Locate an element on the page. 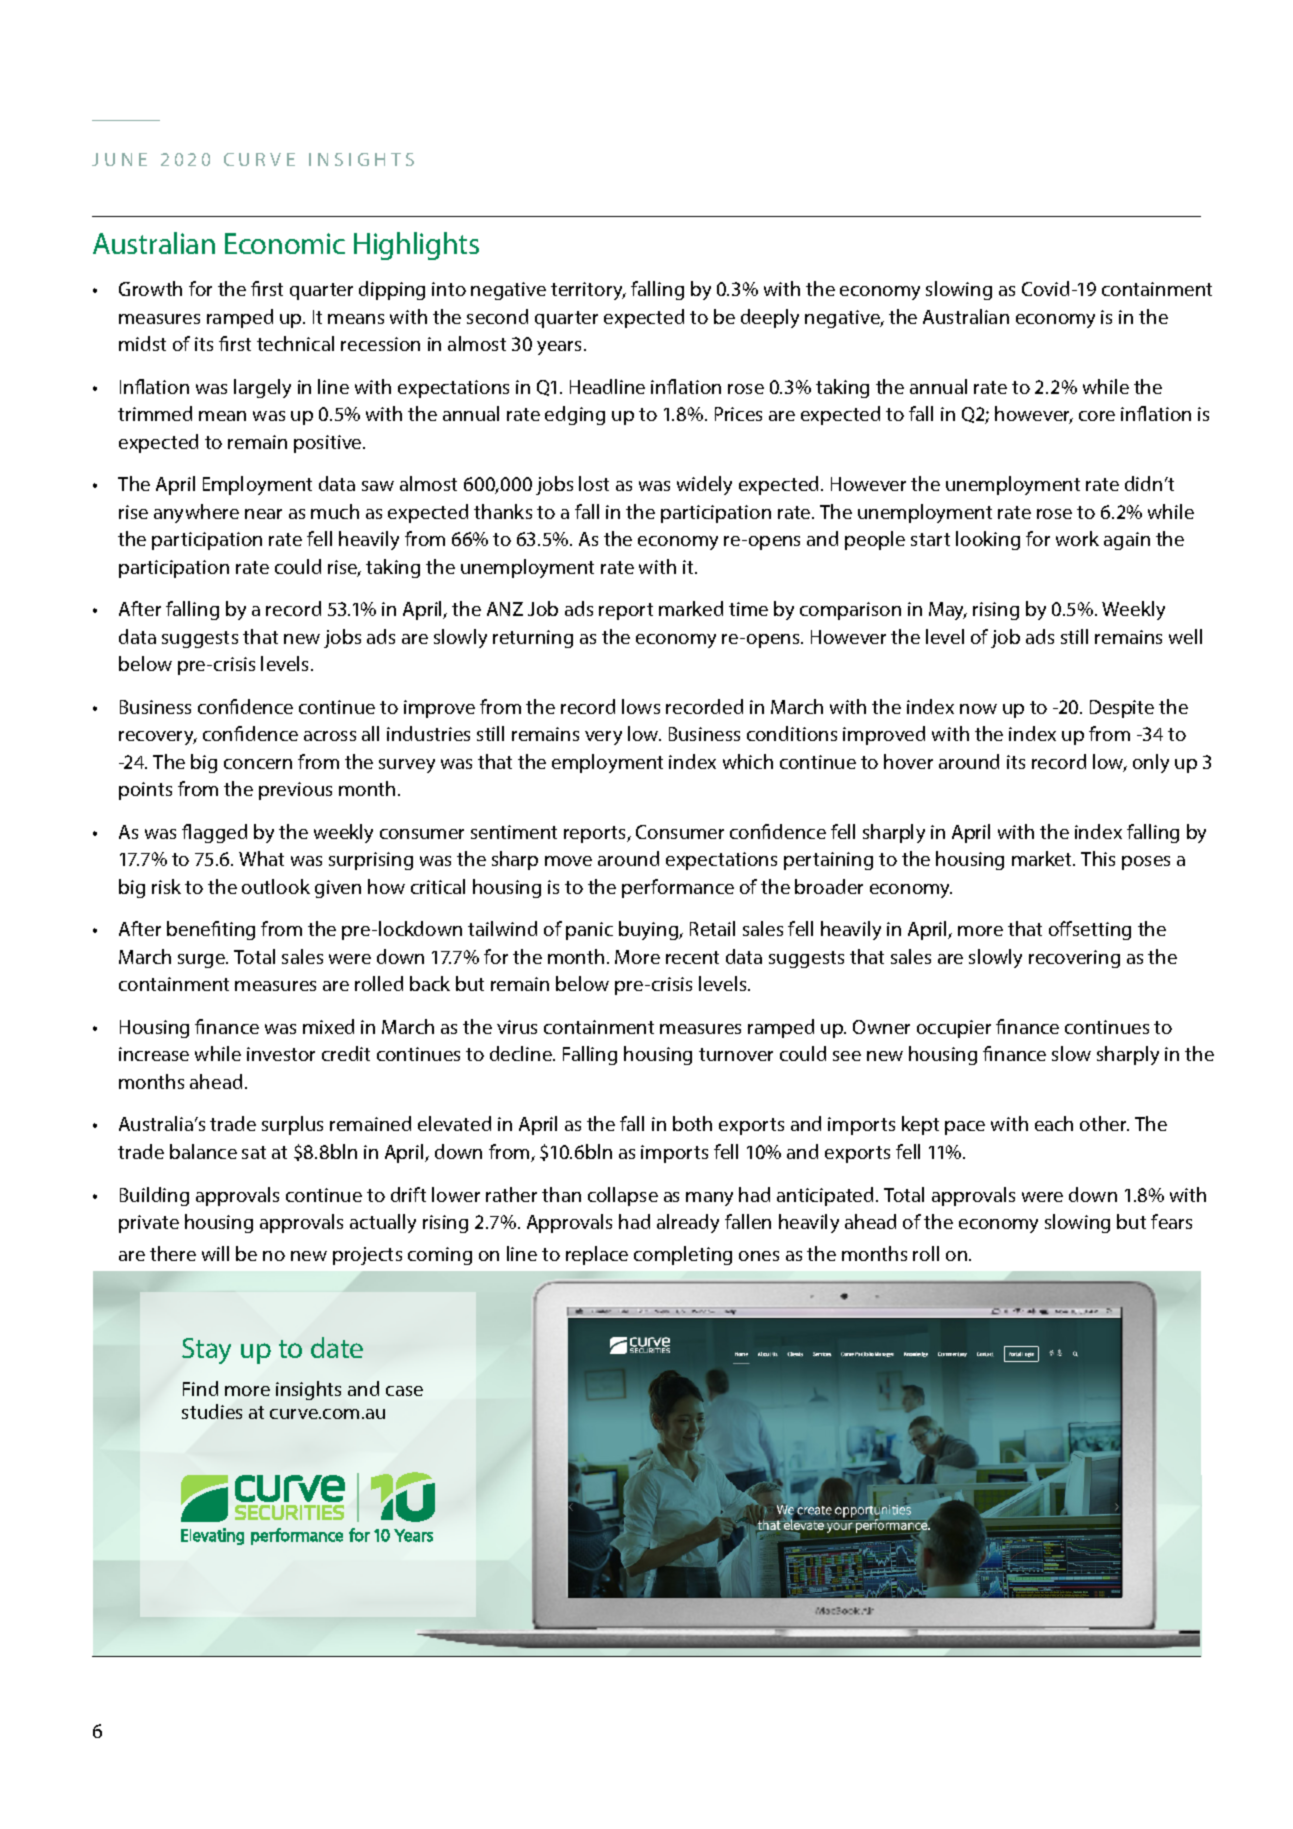 This page has height=1829, width=1293. investor is located at coordinates (281, 1054).
